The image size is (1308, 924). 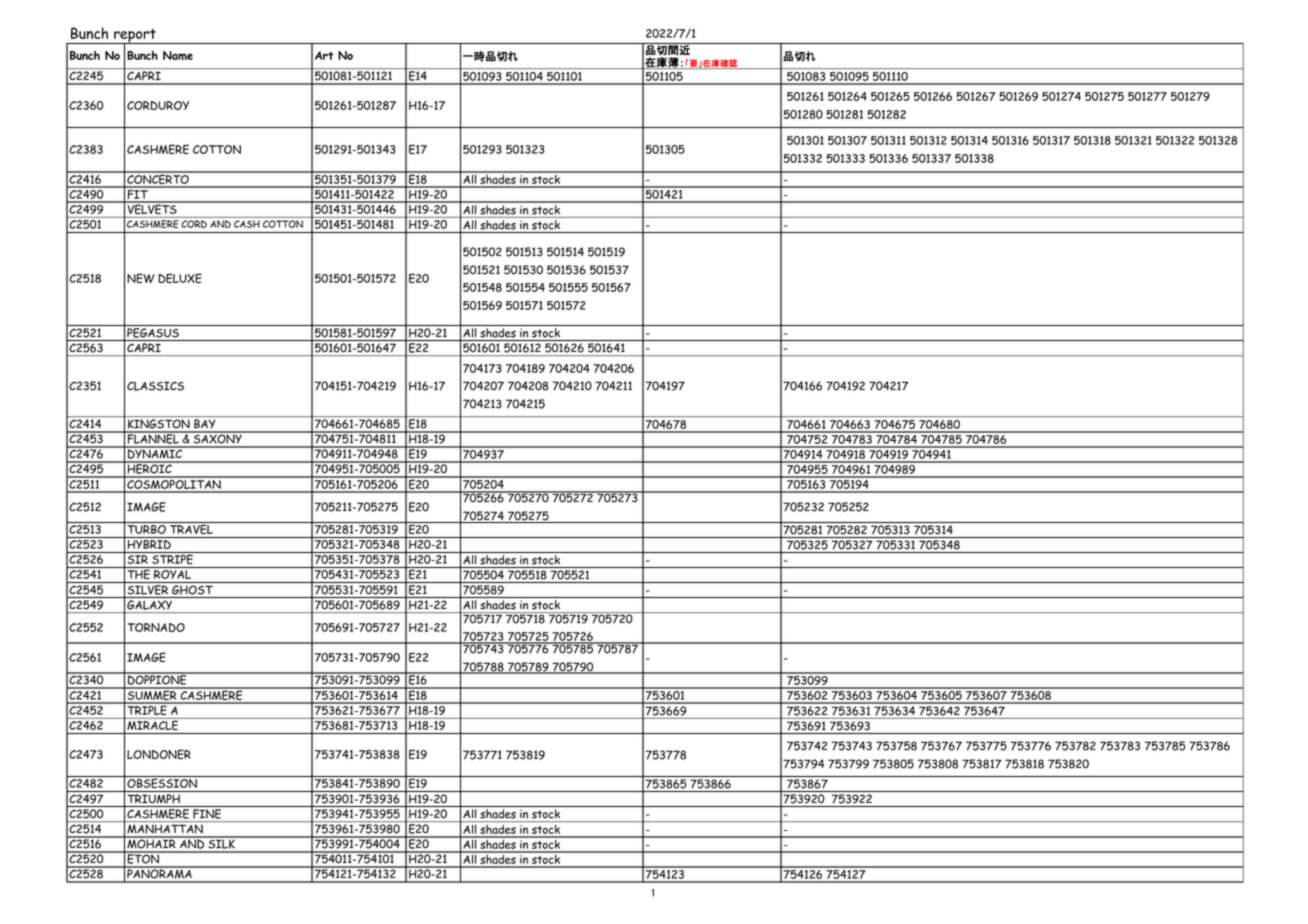 What do you see at coordinates (324, 55) in the page?
I see `Art` at bounding box center [324, 55].
